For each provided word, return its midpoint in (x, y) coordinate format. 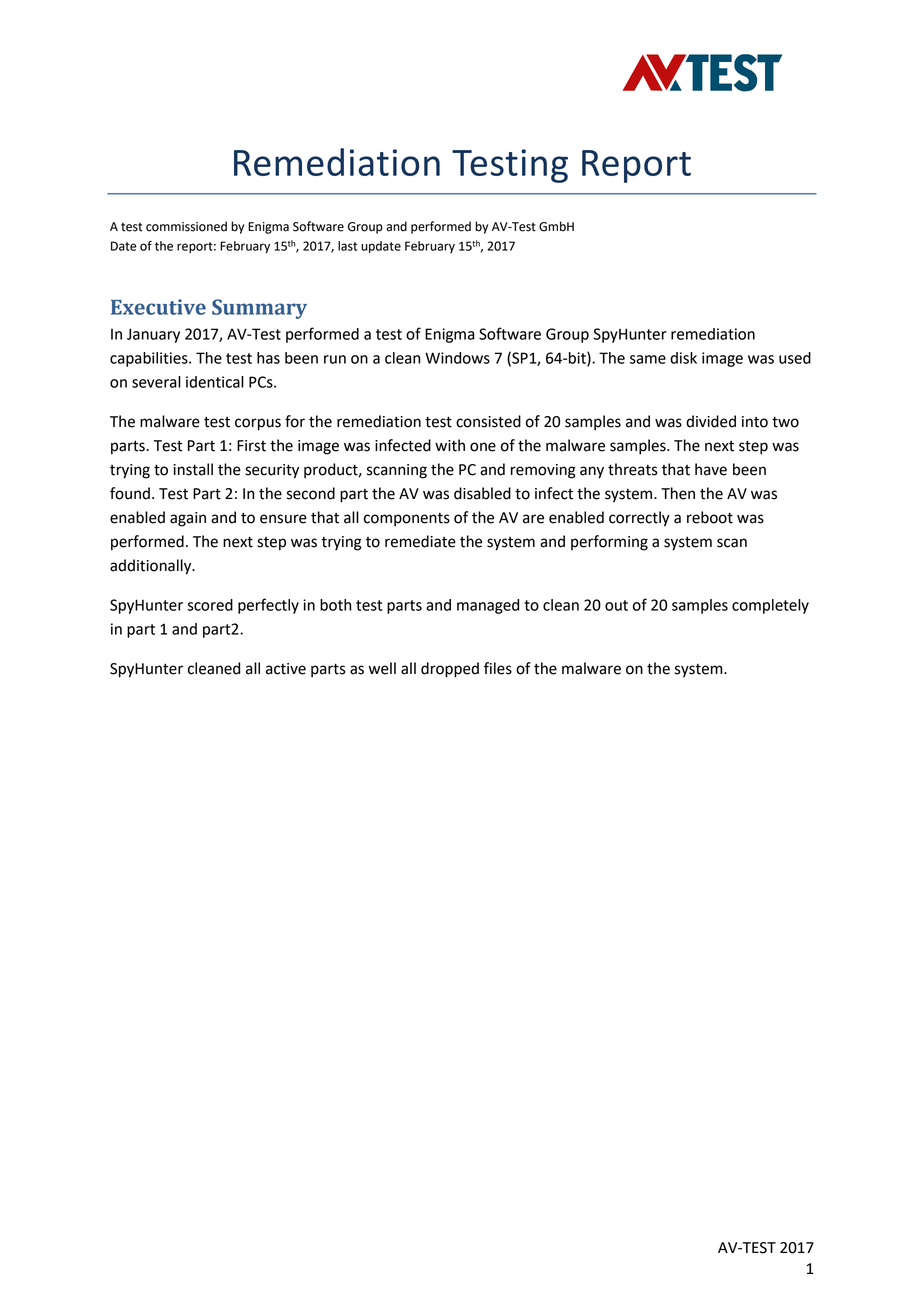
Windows (457, 358)
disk (683, 358)
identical (215, 382)
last (348, 246)
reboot (710, 517)
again (188, 519)
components (407, 520)
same (648, 359)
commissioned (186, 226)
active (286, 669)
